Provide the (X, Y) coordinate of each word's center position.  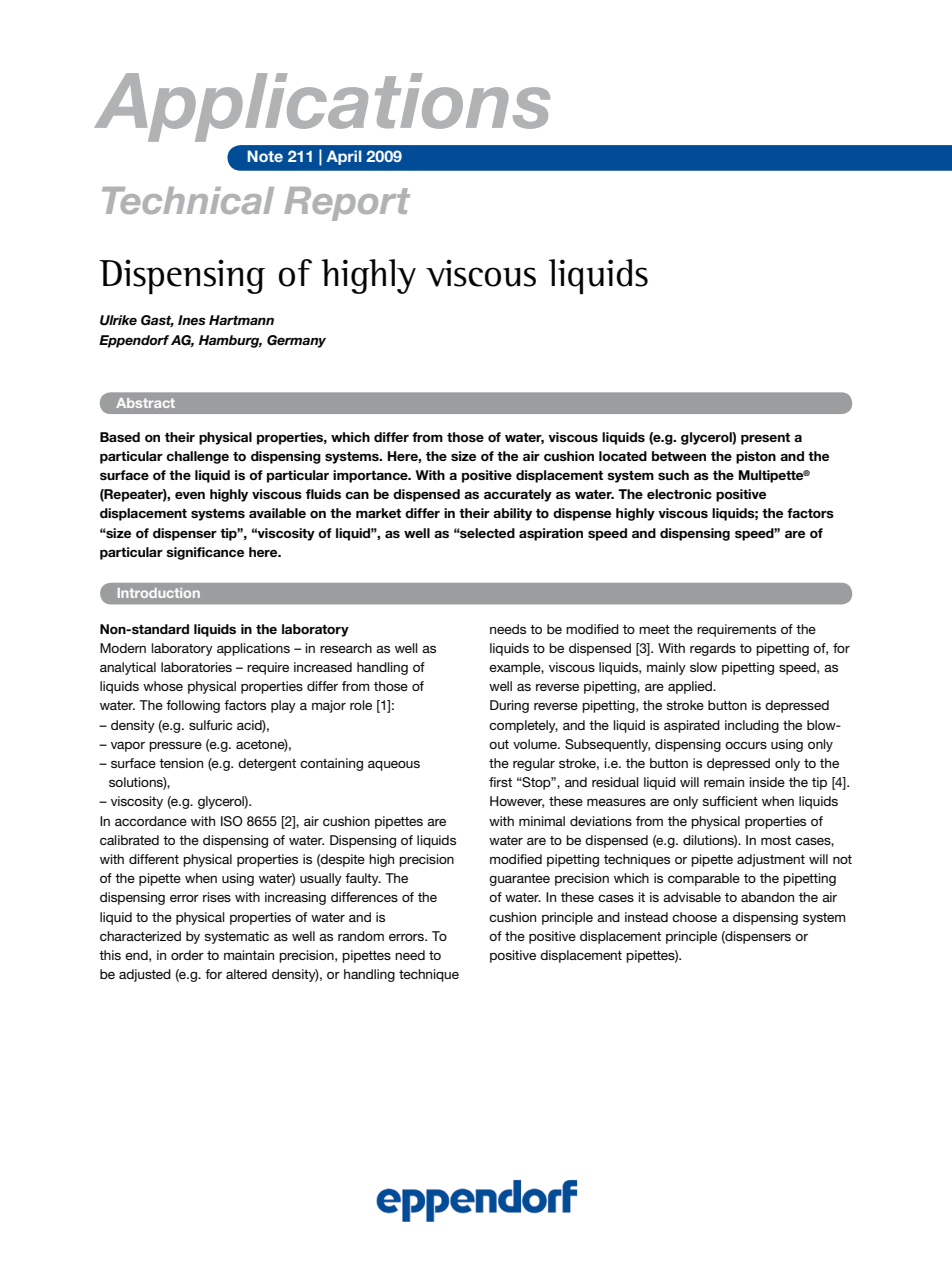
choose (694, 917)
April (344, 157)
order (187, 955)
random (361, 936)
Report (347, 204)
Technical (188, 200)
